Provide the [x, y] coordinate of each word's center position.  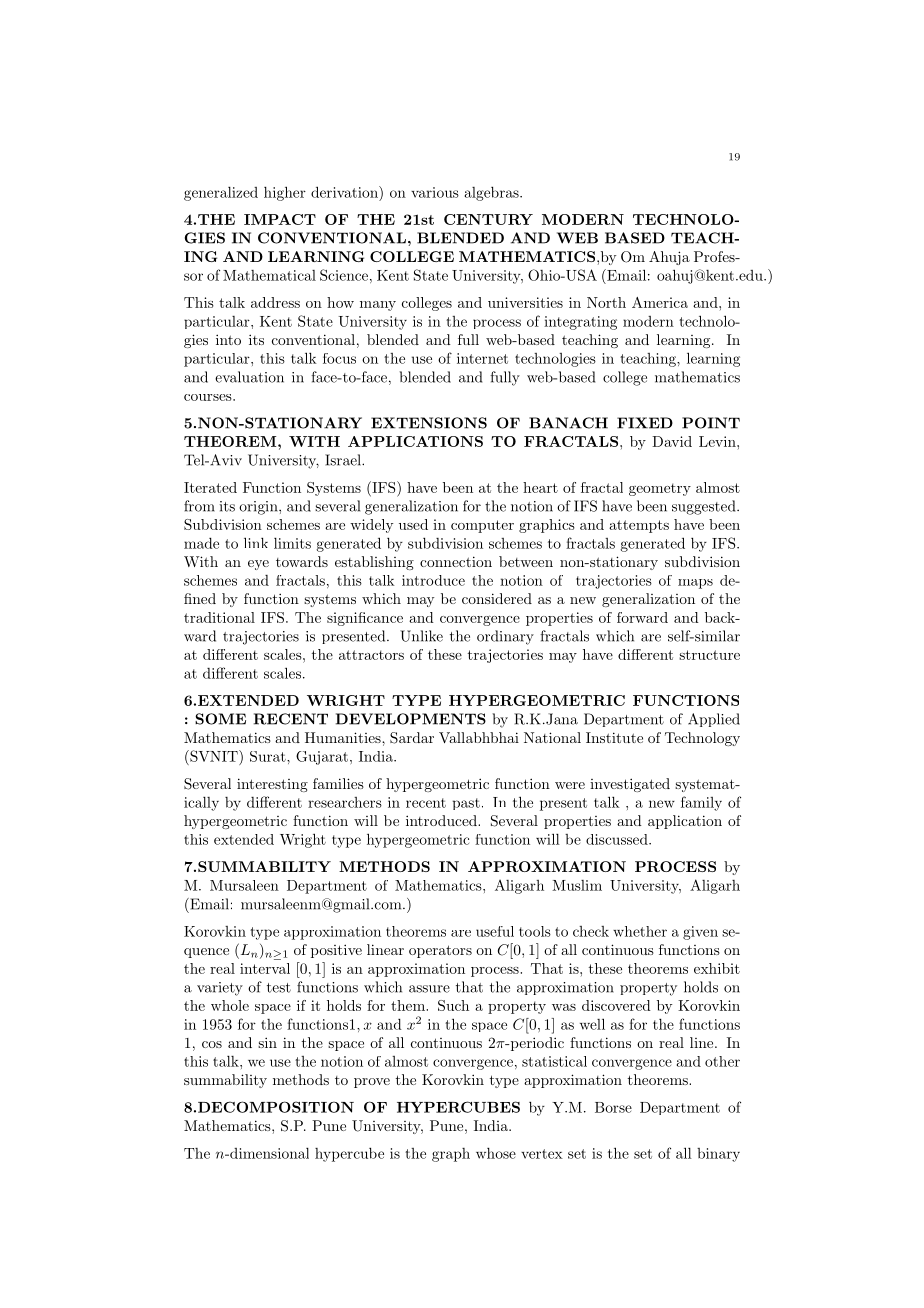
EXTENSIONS [429, 423]
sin [267, 1042]
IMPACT [280, 219]
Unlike [421, 636]
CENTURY [488, 219]
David [672, 441]
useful [495, 931]
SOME [220, 719]
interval [265, 968]
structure [709, 655]
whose [496, 1153]
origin [259, 508]
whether [640, 931]
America [660, 302]
